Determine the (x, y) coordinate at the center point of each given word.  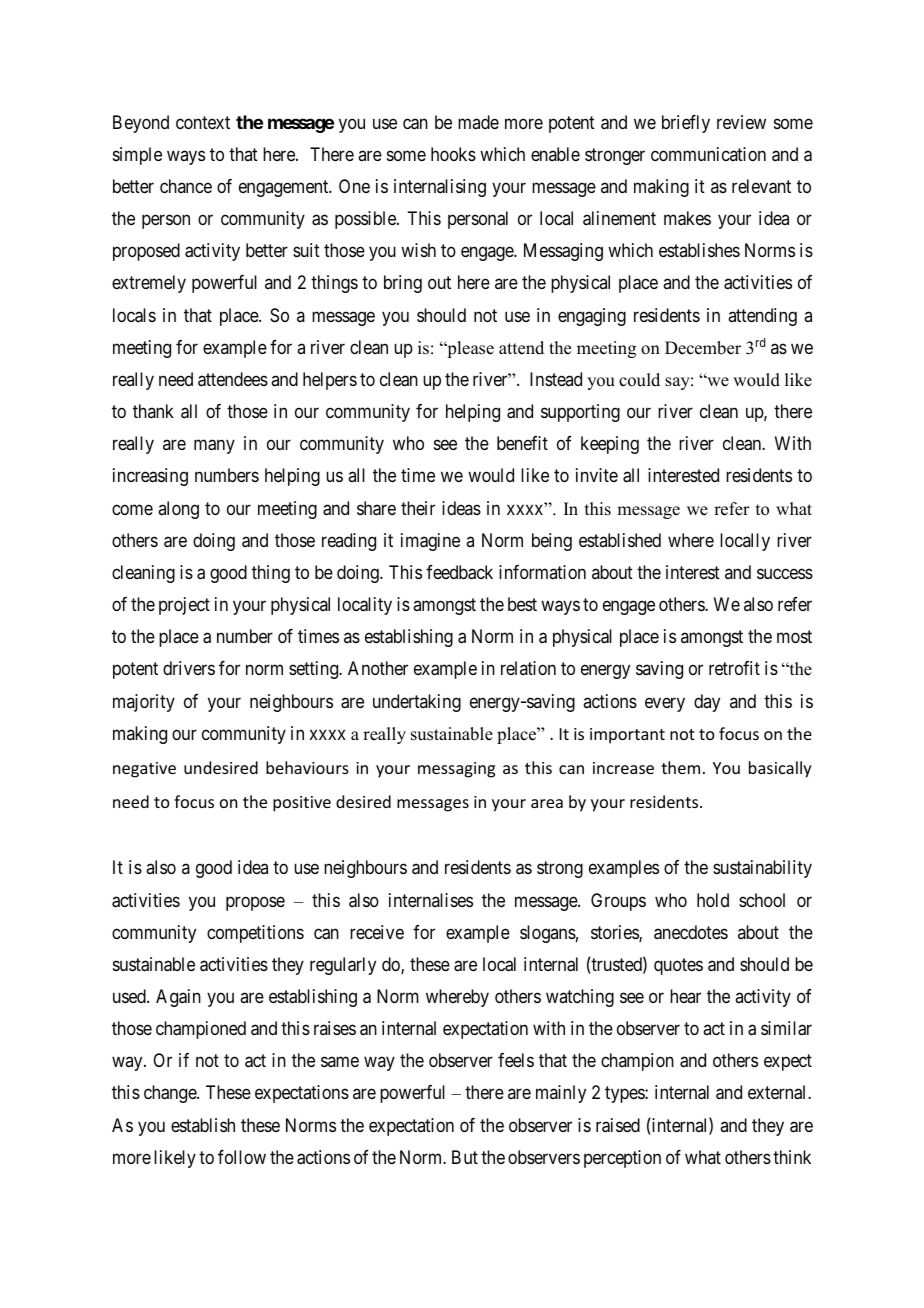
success (785, 573)
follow (242, 1157)
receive (377, 932)
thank (153, 411)
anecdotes (691, 932)
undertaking (417, 703)
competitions (255, 934)
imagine (430, 542)
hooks (453, 154)
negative (144, 770)
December (703, 348)
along (178, 510)
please (469, 349)
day (707, 703)
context (203, 122)
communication (708, 154)
